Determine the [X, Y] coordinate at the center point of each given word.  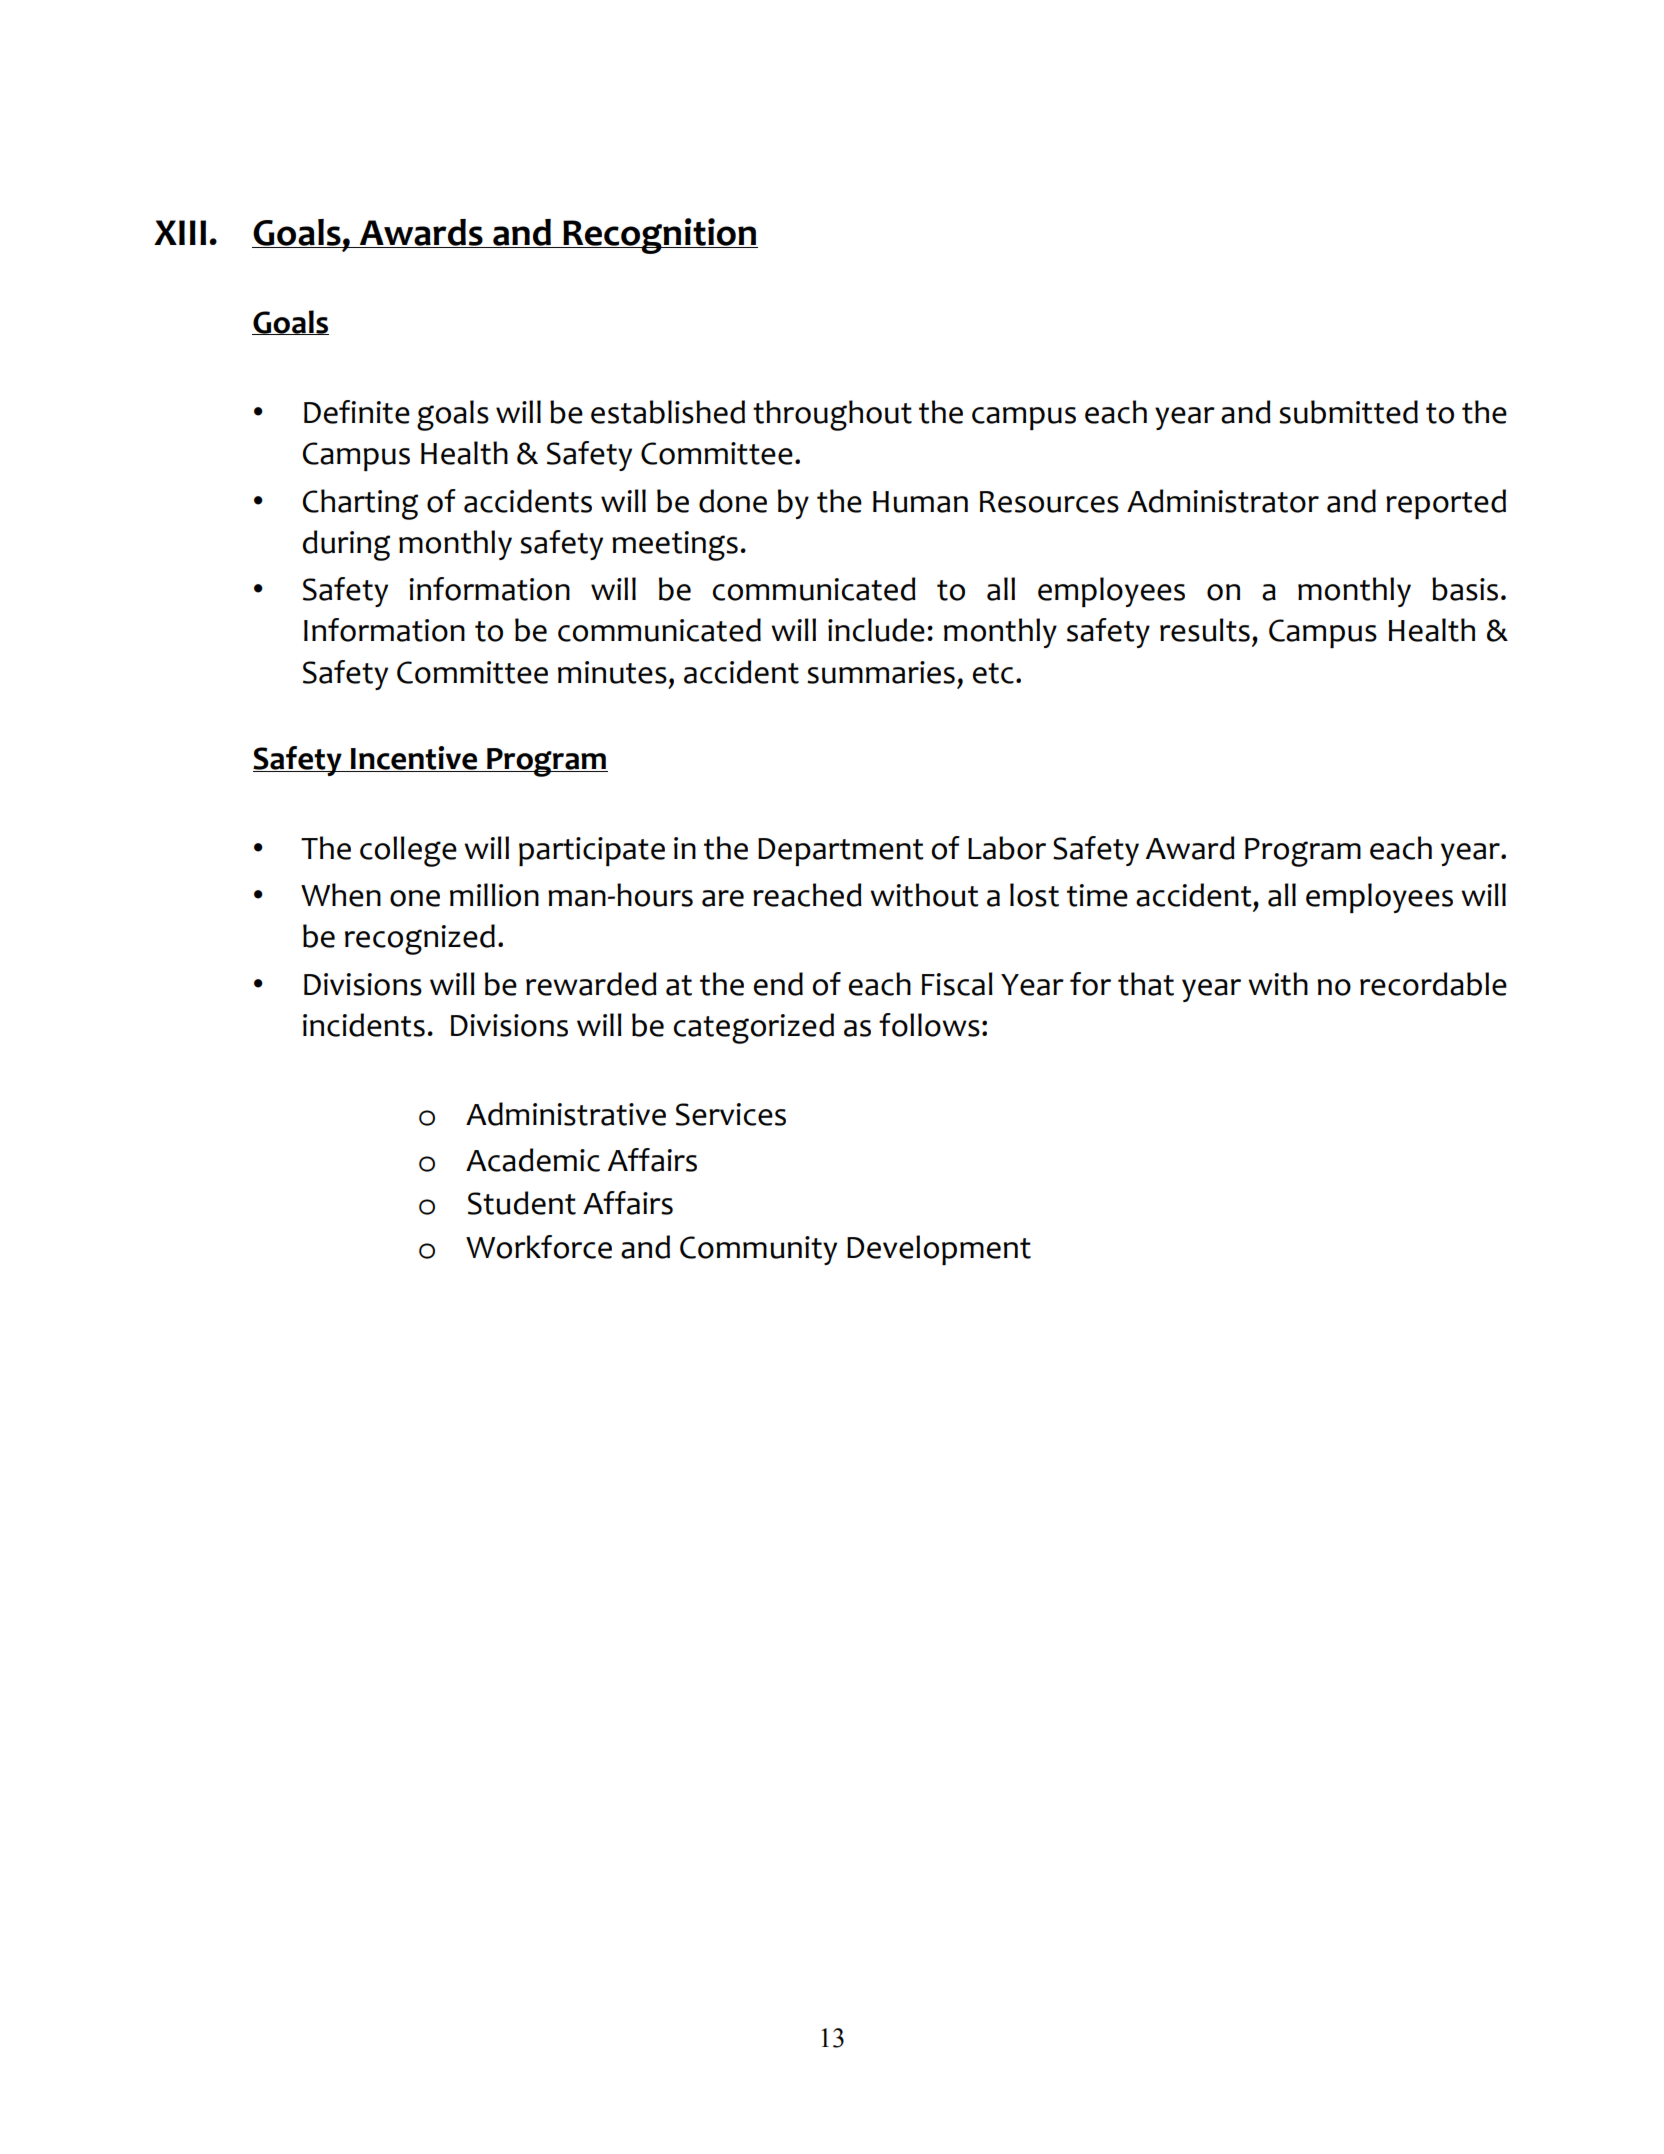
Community [758, 1250]
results [1205, 630]
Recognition [659, 236]
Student [522, 1203]
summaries [881, 672]
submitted [1348, 412]
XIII [180, 232]
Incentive [414, 759]
